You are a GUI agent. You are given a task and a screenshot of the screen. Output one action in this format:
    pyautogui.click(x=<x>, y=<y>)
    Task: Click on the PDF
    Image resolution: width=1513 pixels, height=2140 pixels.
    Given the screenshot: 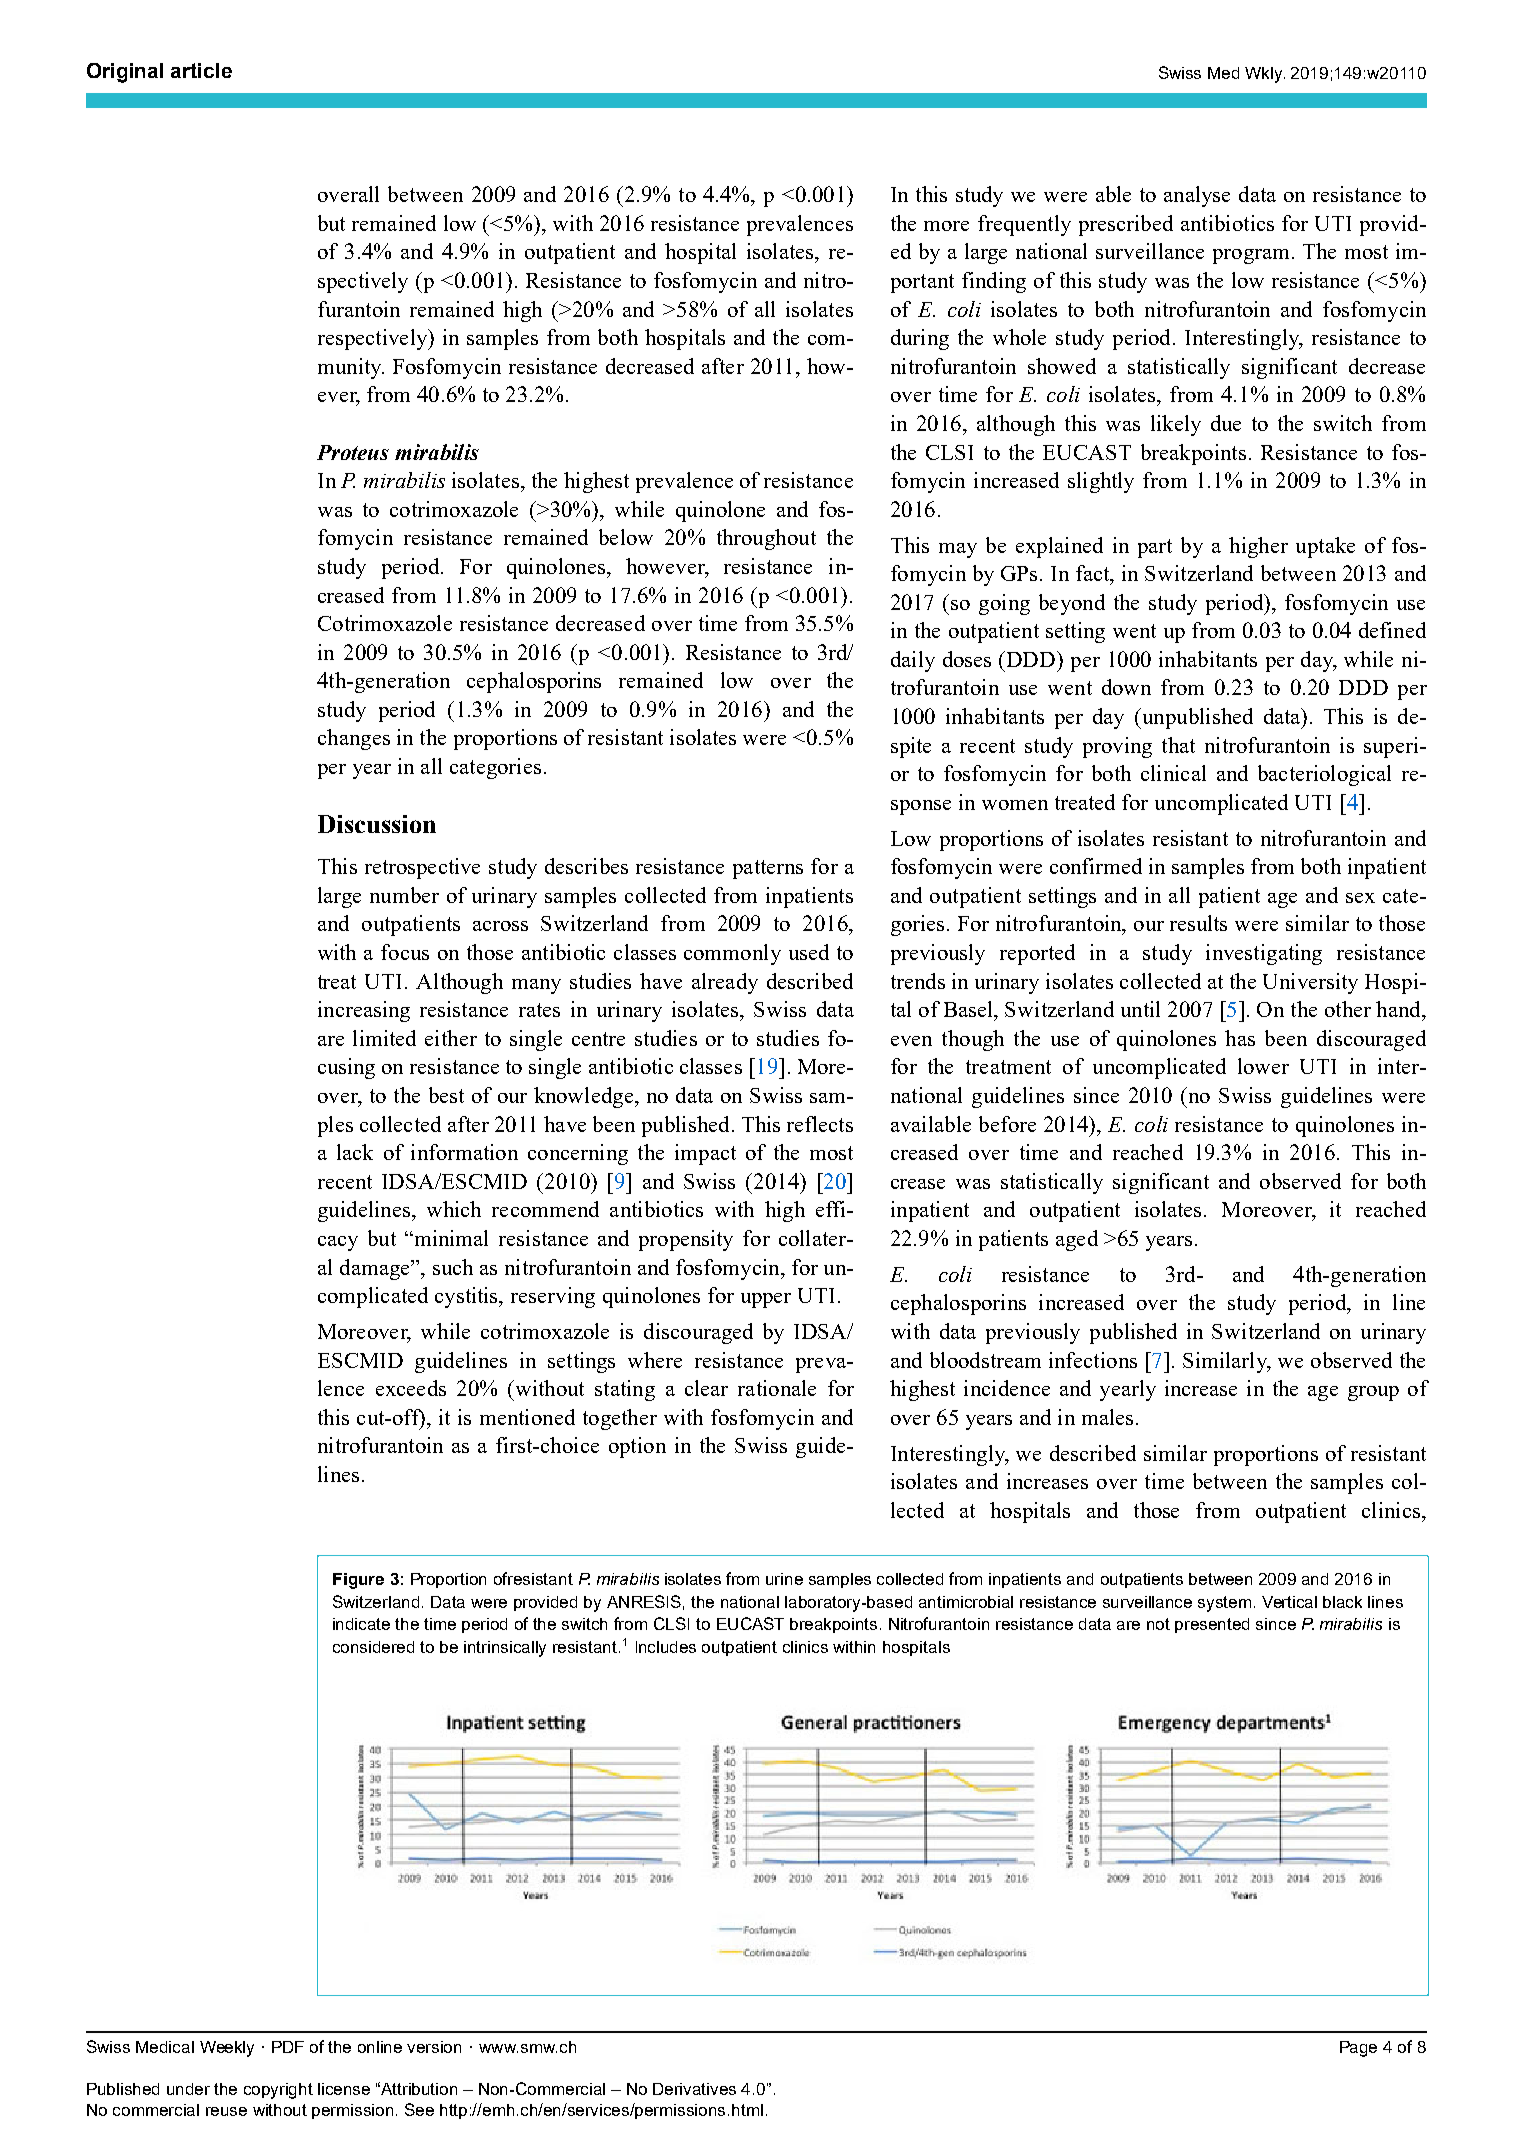 What is the action you would take?
    pyautogui.click(x=288, y=2047)
